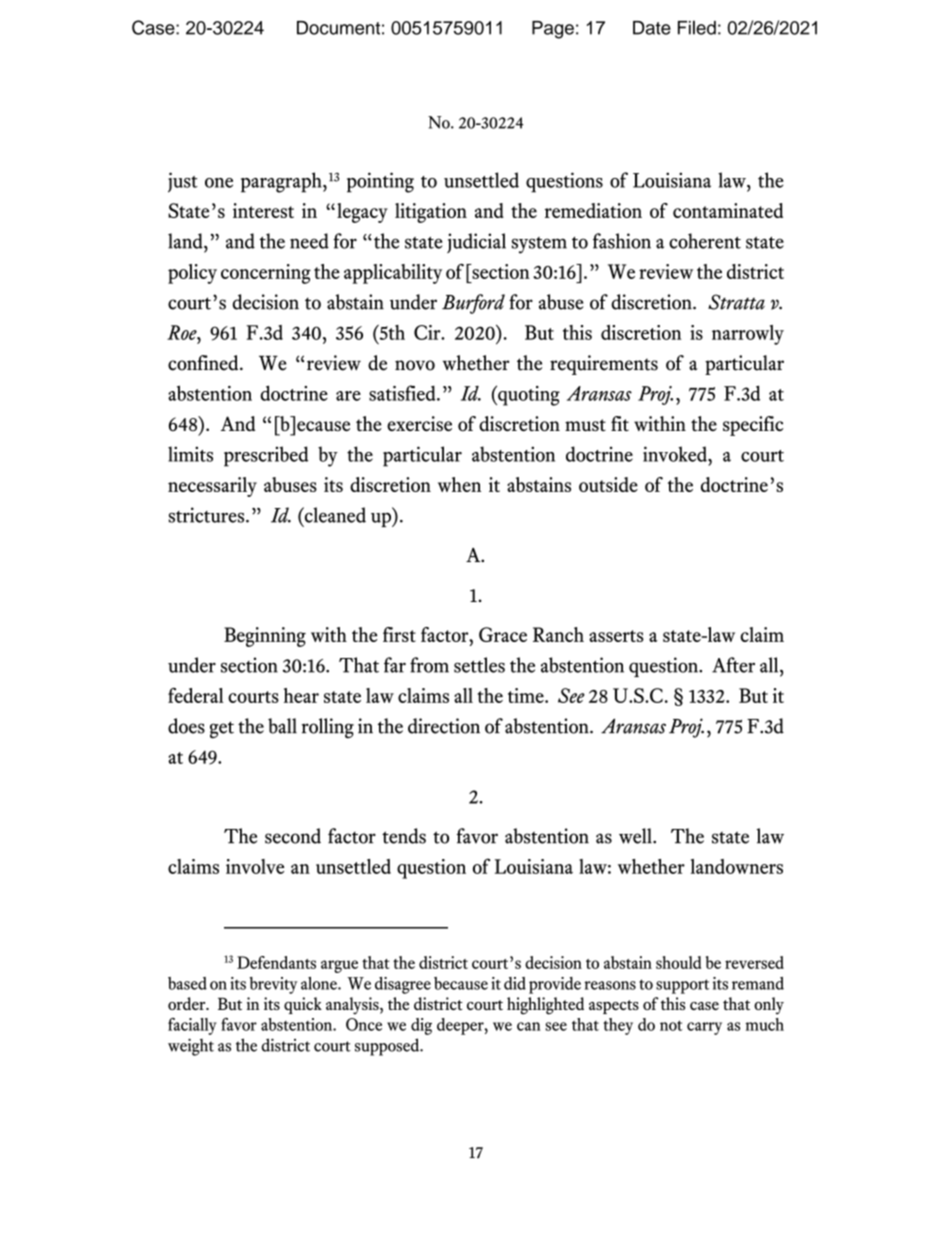  Describe the element at coordinates (282, 726) in the page. I see `ball` at that location.
